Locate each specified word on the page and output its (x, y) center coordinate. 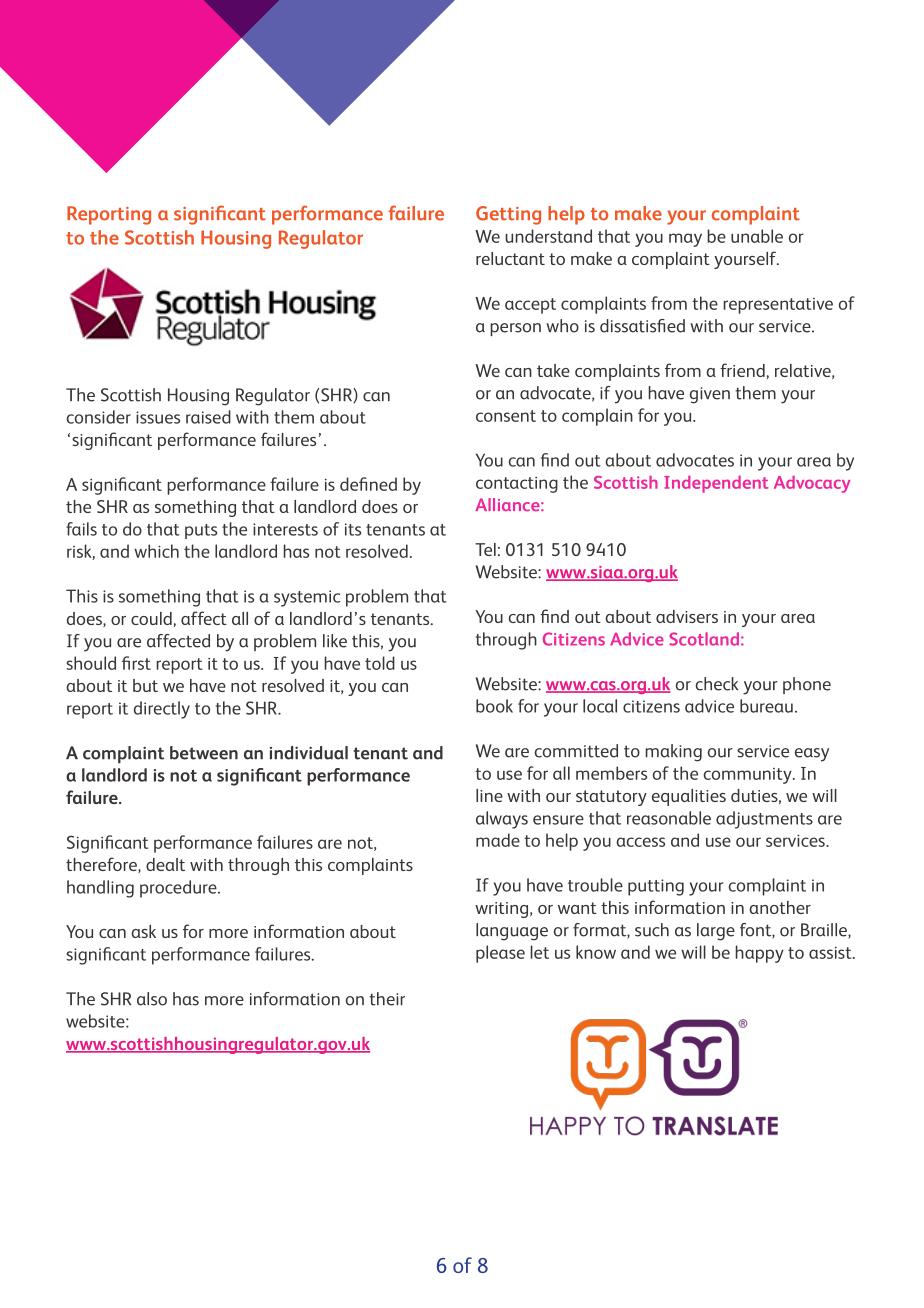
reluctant (510, 258)
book (494, 706)
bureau (766, 706)
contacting (517, 485)
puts (201, 531)
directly (162, 710)
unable (757, 236)
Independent (716, 484)
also (152, 999)
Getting (508, 215)
